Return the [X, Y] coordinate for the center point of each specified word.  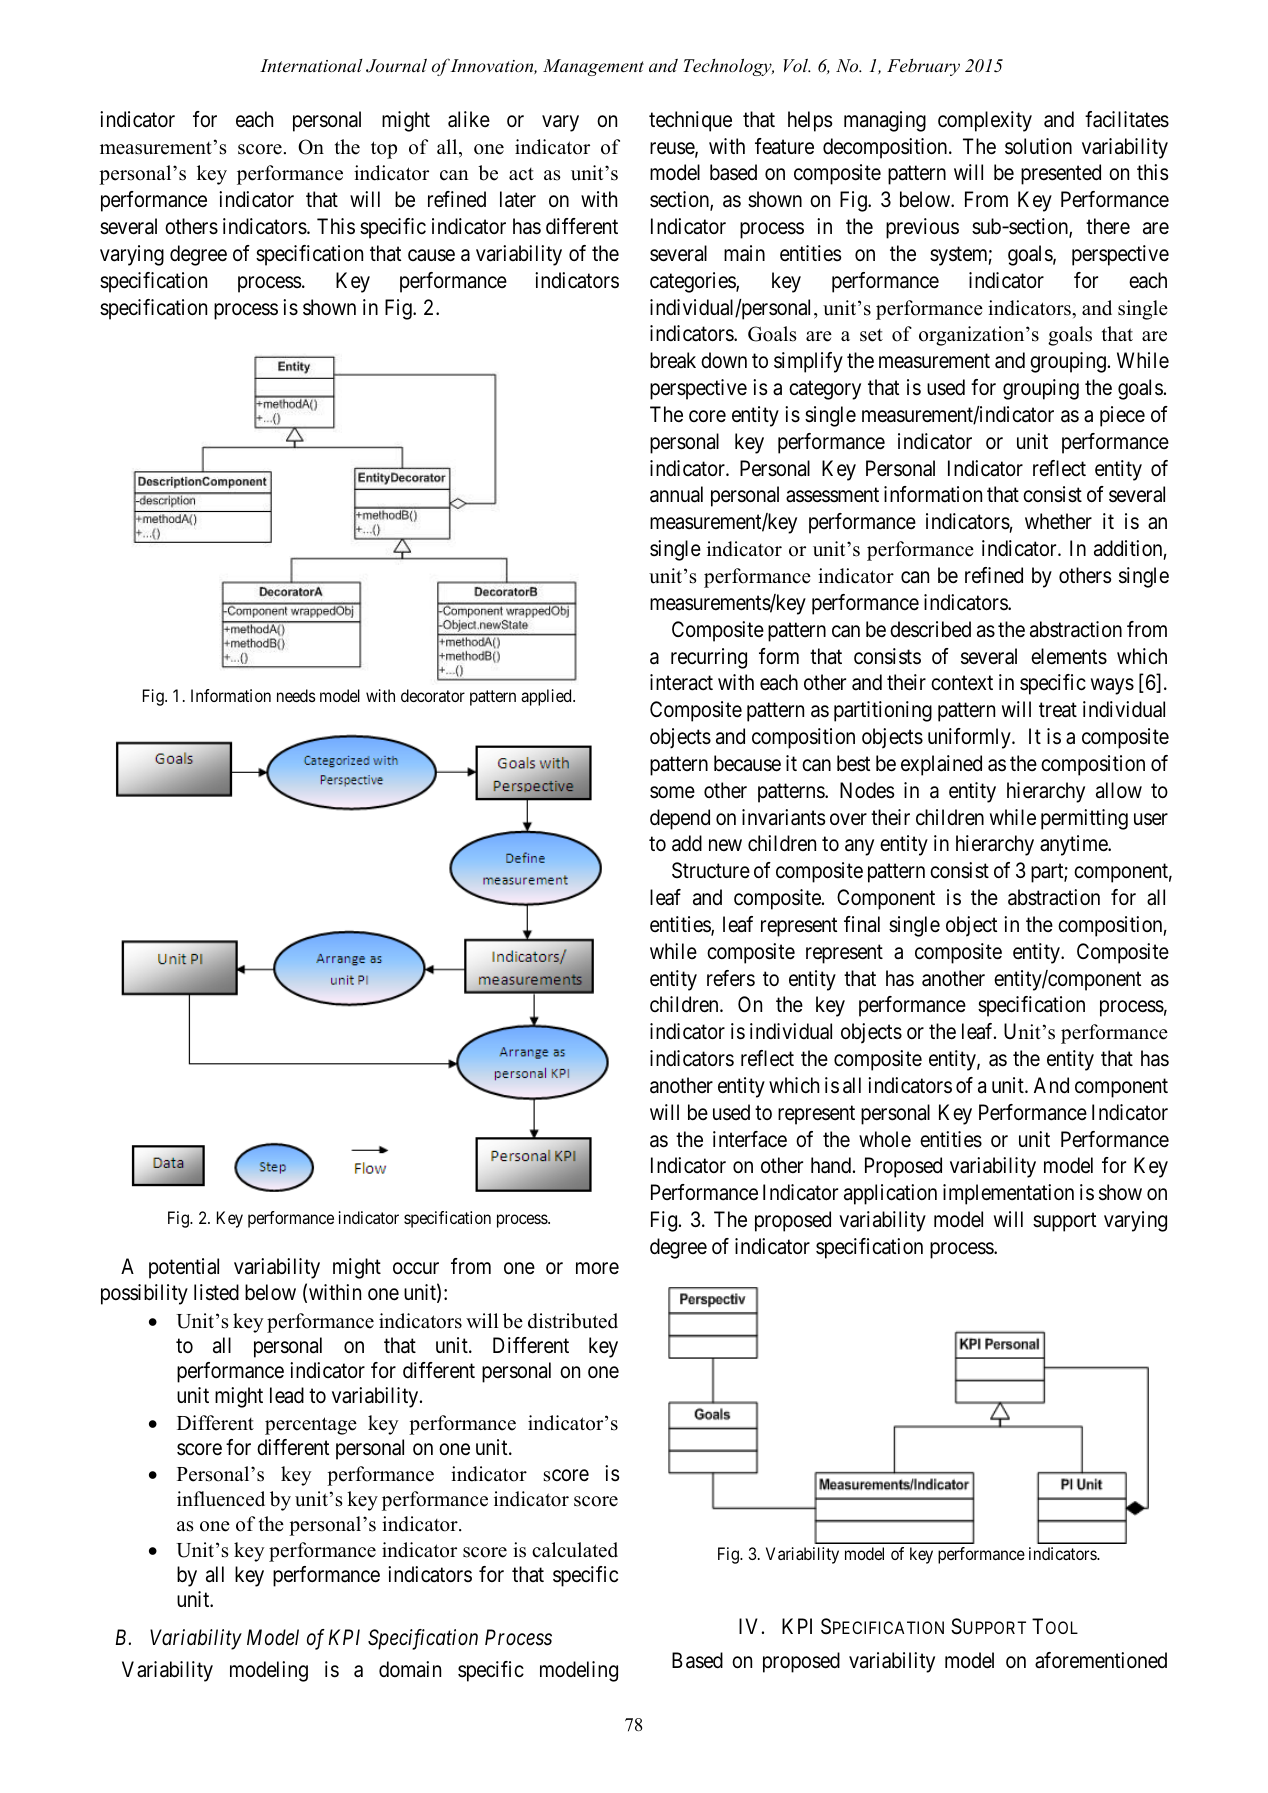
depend [680, 819]
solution [1038, 146]
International [311, 65]
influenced [221, 1499]
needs [296, 695]
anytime [1074, 845]
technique [690, 121]
